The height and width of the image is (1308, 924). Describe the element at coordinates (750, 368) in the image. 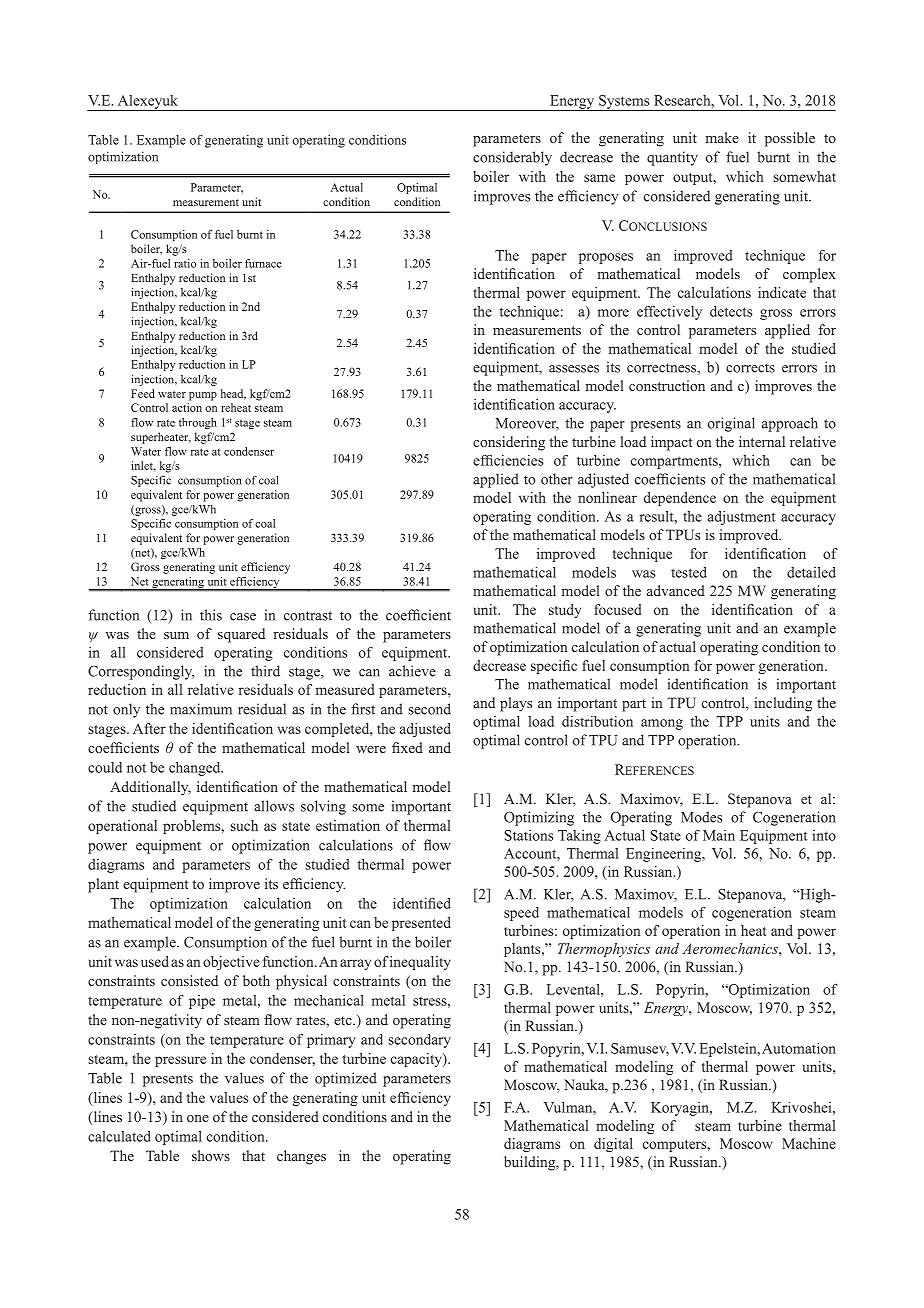

I see `corrects` at that location.
